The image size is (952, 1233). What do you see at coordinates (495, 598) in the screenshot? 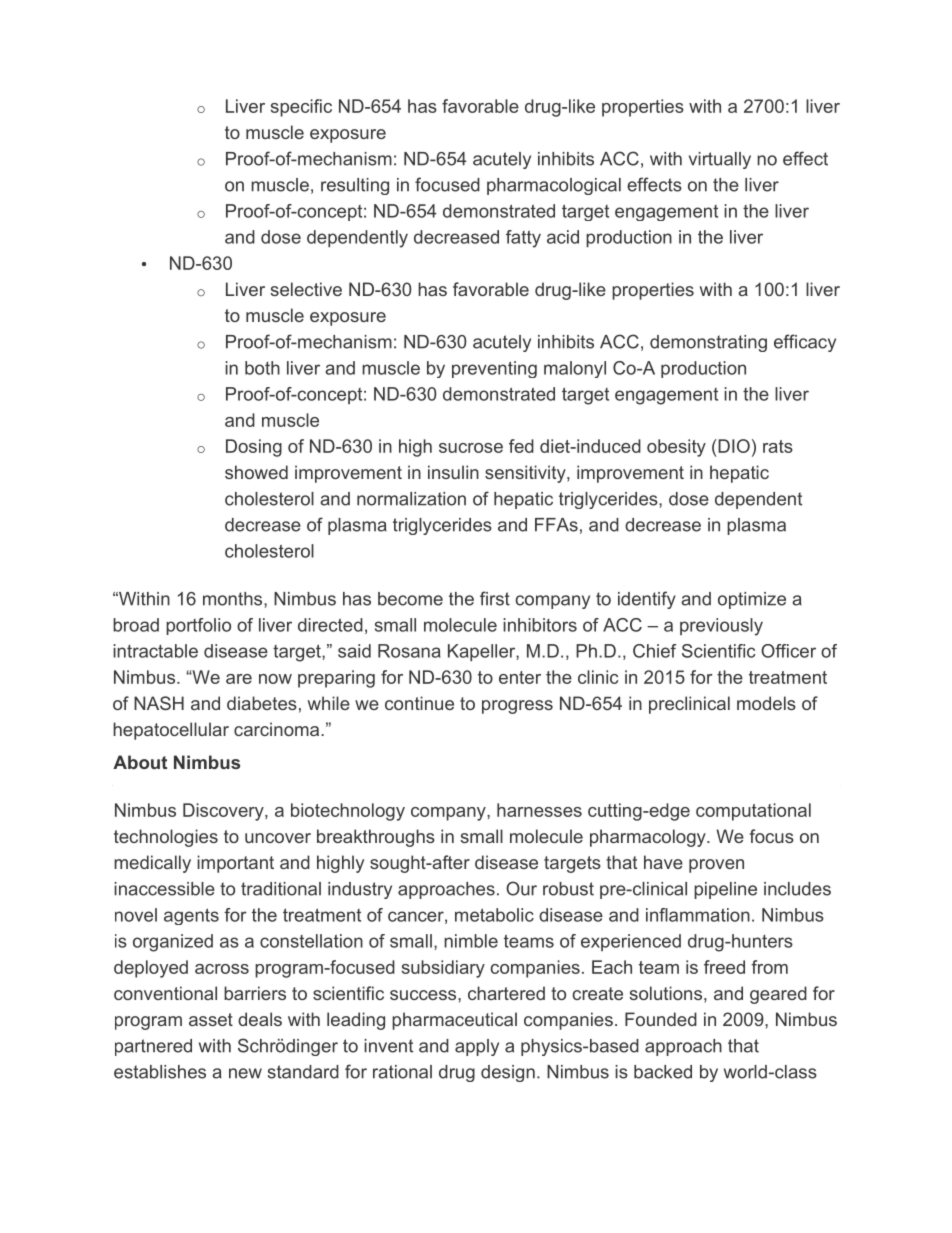
I see `first` at bounding box center [495, 598].
